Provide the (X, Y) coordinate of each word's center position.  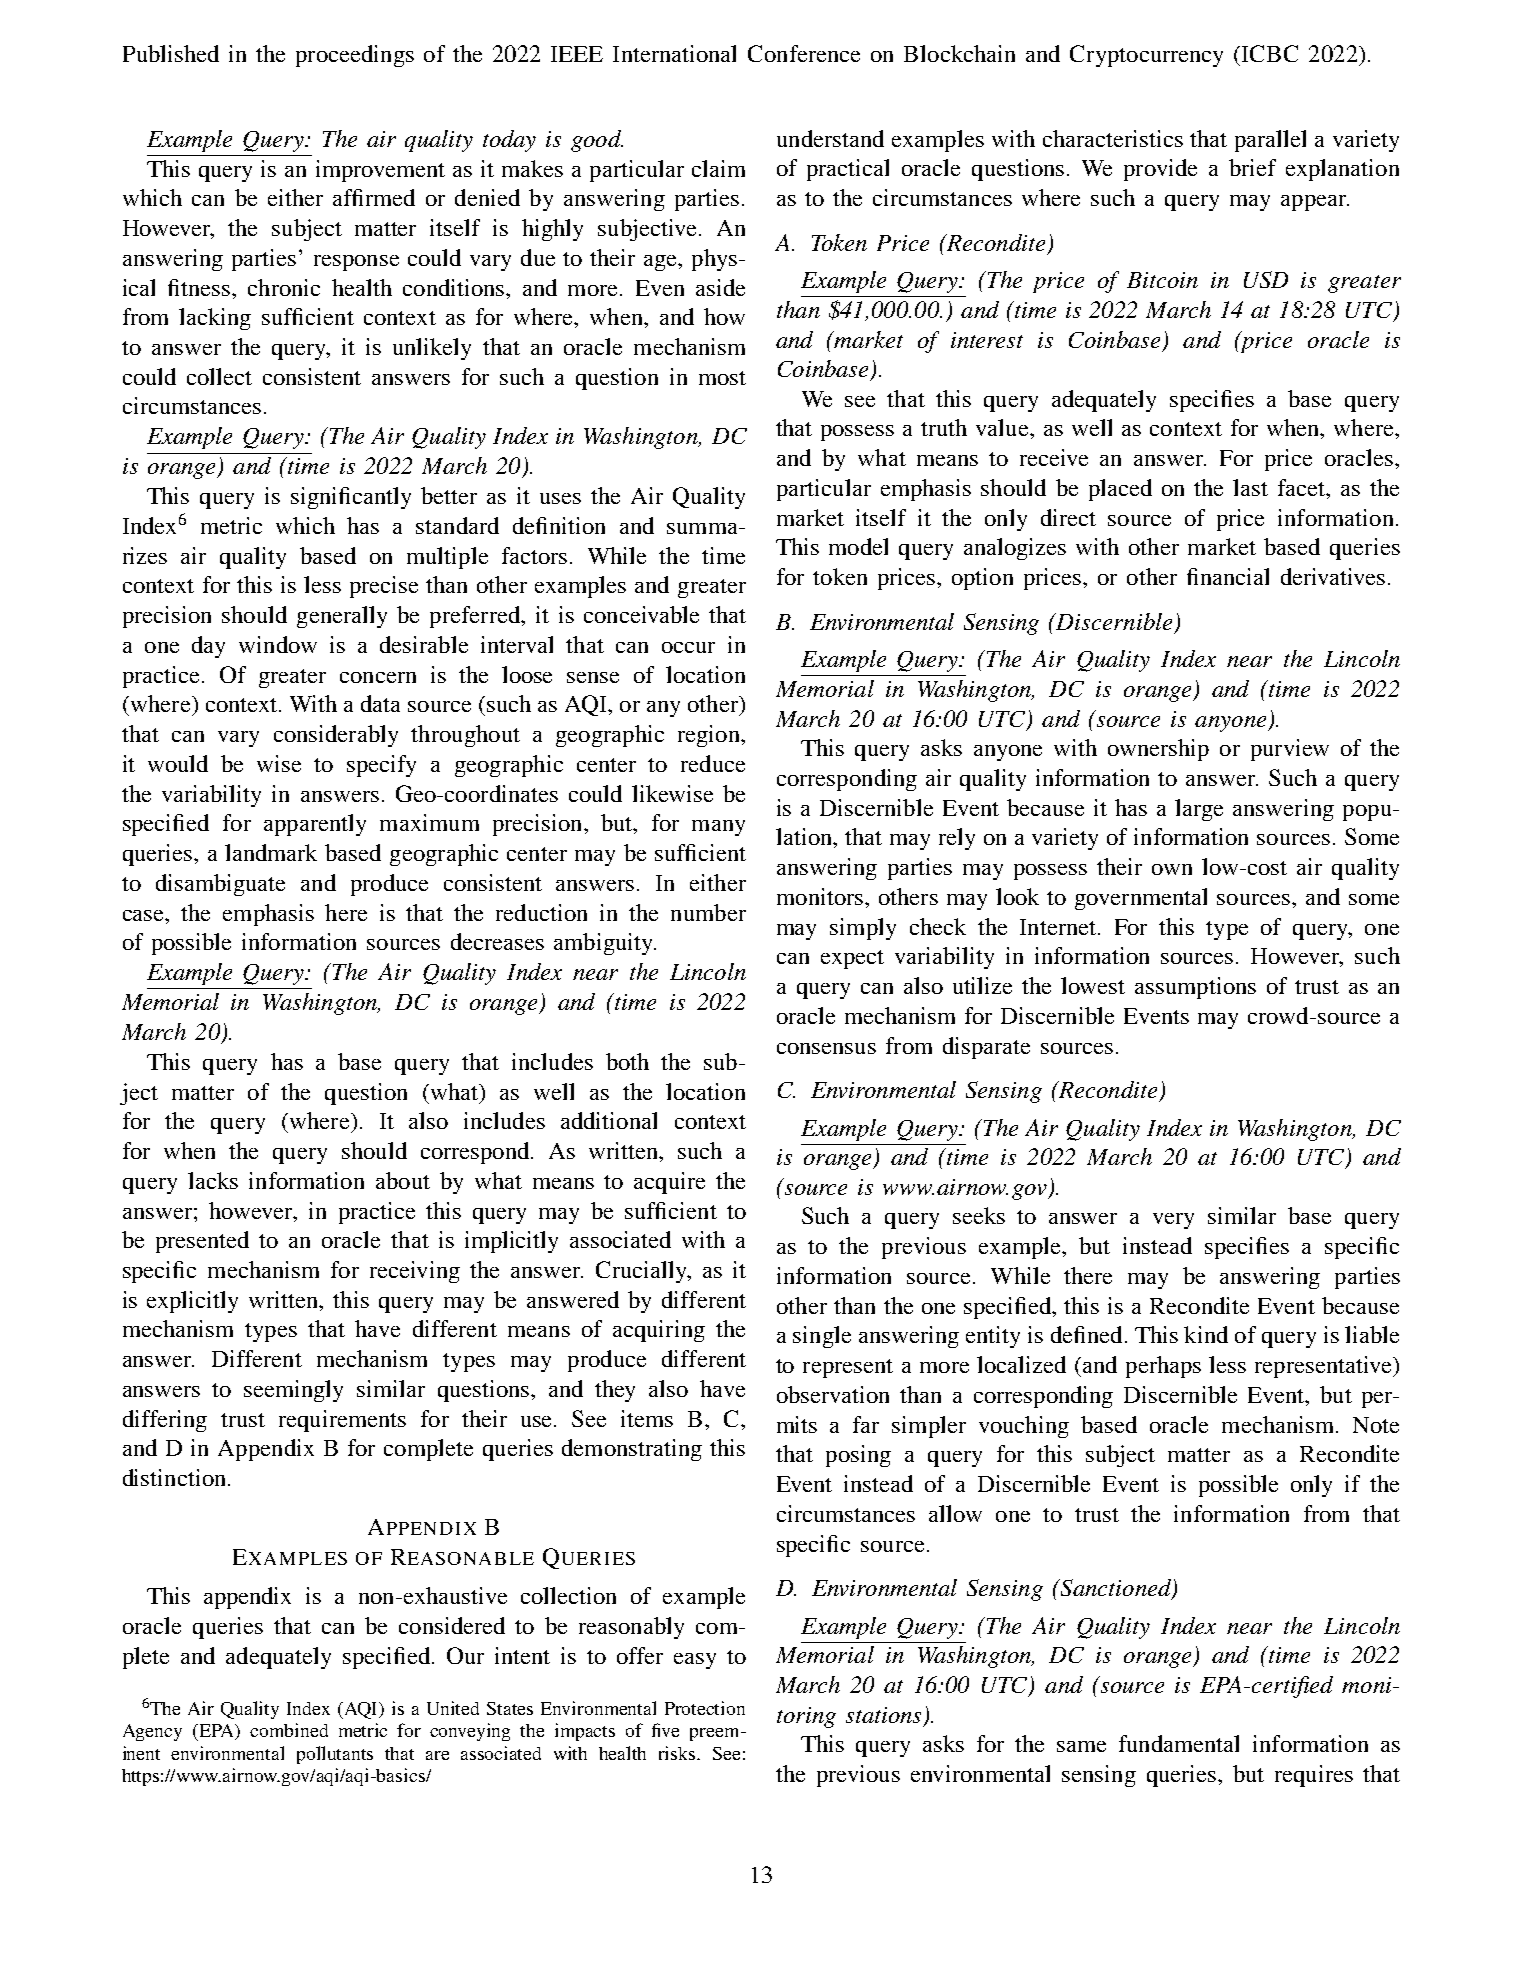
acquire (669, 1183)
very (1173, 1221)
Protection (705, 1708)
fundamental (1179, 1743)
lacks (213, 1180)
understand (830, 138)
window (278, 644)
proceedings (355, 56)
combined (289, 1730)
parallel (1270, 141)
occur (688, 647)
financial (1228, 576)
